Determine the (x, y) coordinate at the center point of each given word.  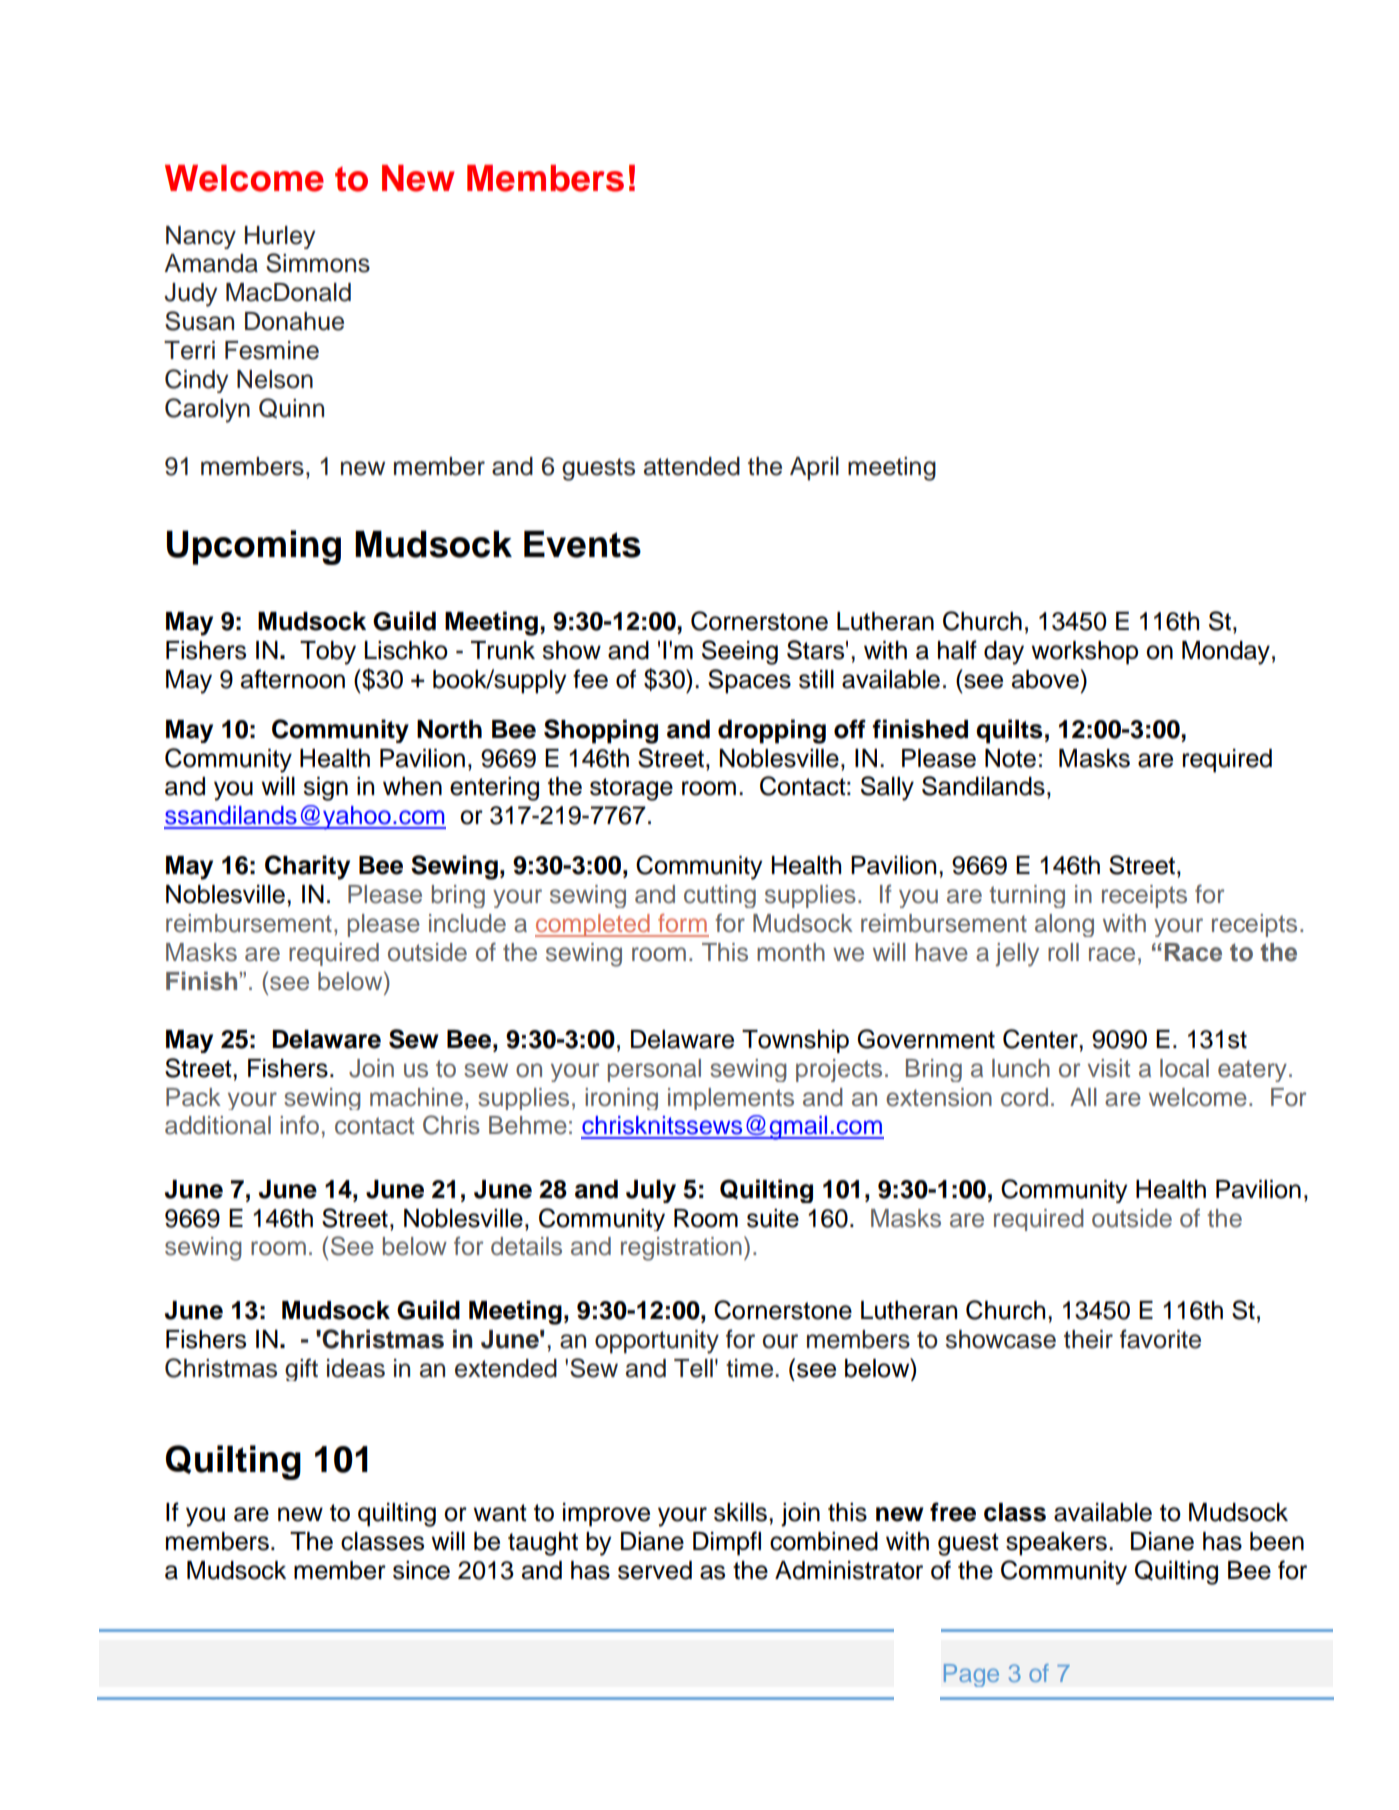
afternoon (293, 679)
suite (773, 1218)
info (299, 1125)
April (814, 469)
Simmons (318, 263)
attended (692, 466)
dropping (772, 731)
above (1046, 679)
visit (1109, 1068)
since (421, 1570)
